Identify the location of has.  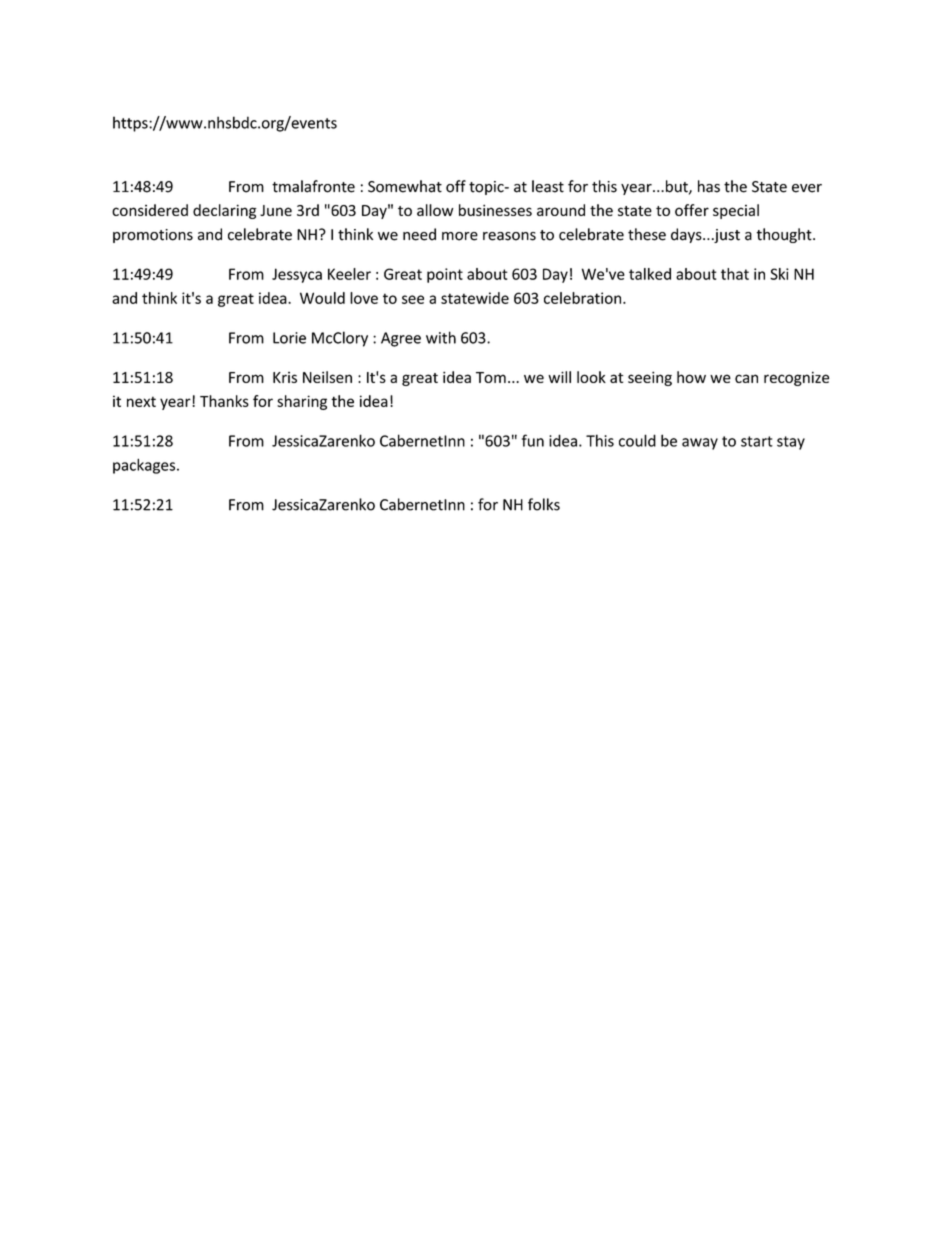
(709, 186).
